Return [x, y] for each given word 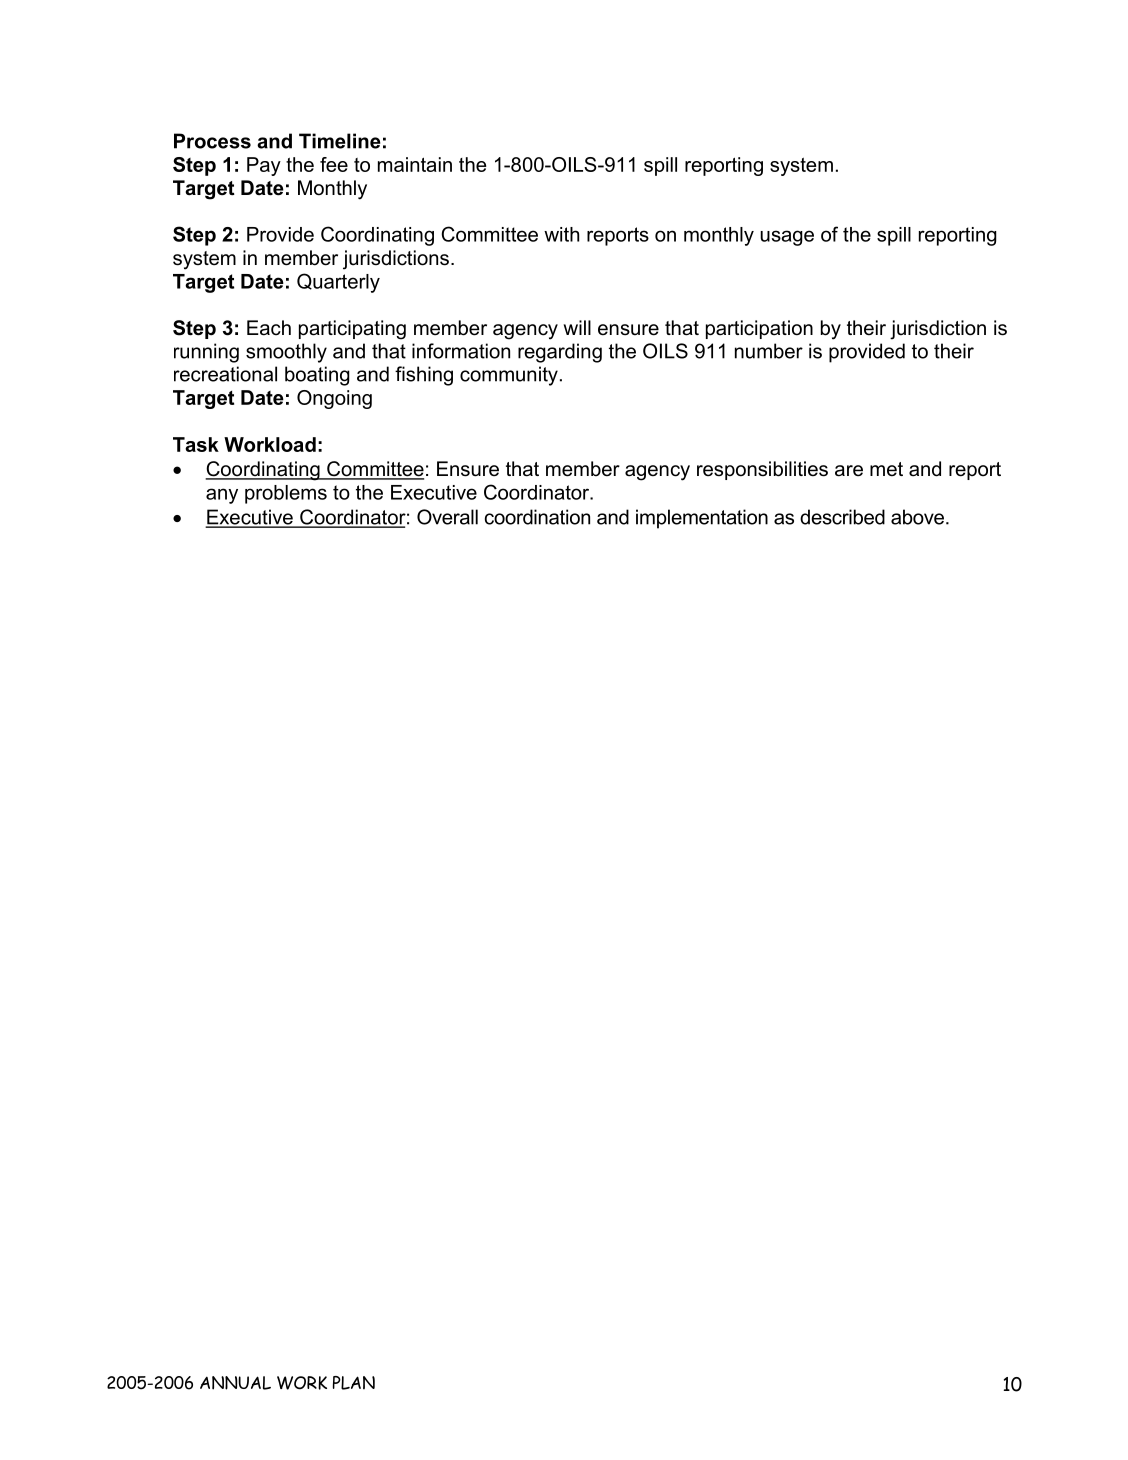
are [849, 471]
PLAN [354, 1383]
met [886, 469]
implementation [702, 519]
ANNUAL [235, 1383]
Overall [447, 517]
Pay [264, 166]
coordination [537, 517]
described [842, 517]
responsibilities [762, 470]
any [222, 496]
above [919, 517]
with [561, 234]
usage [787, 238]
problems [286, 494]
